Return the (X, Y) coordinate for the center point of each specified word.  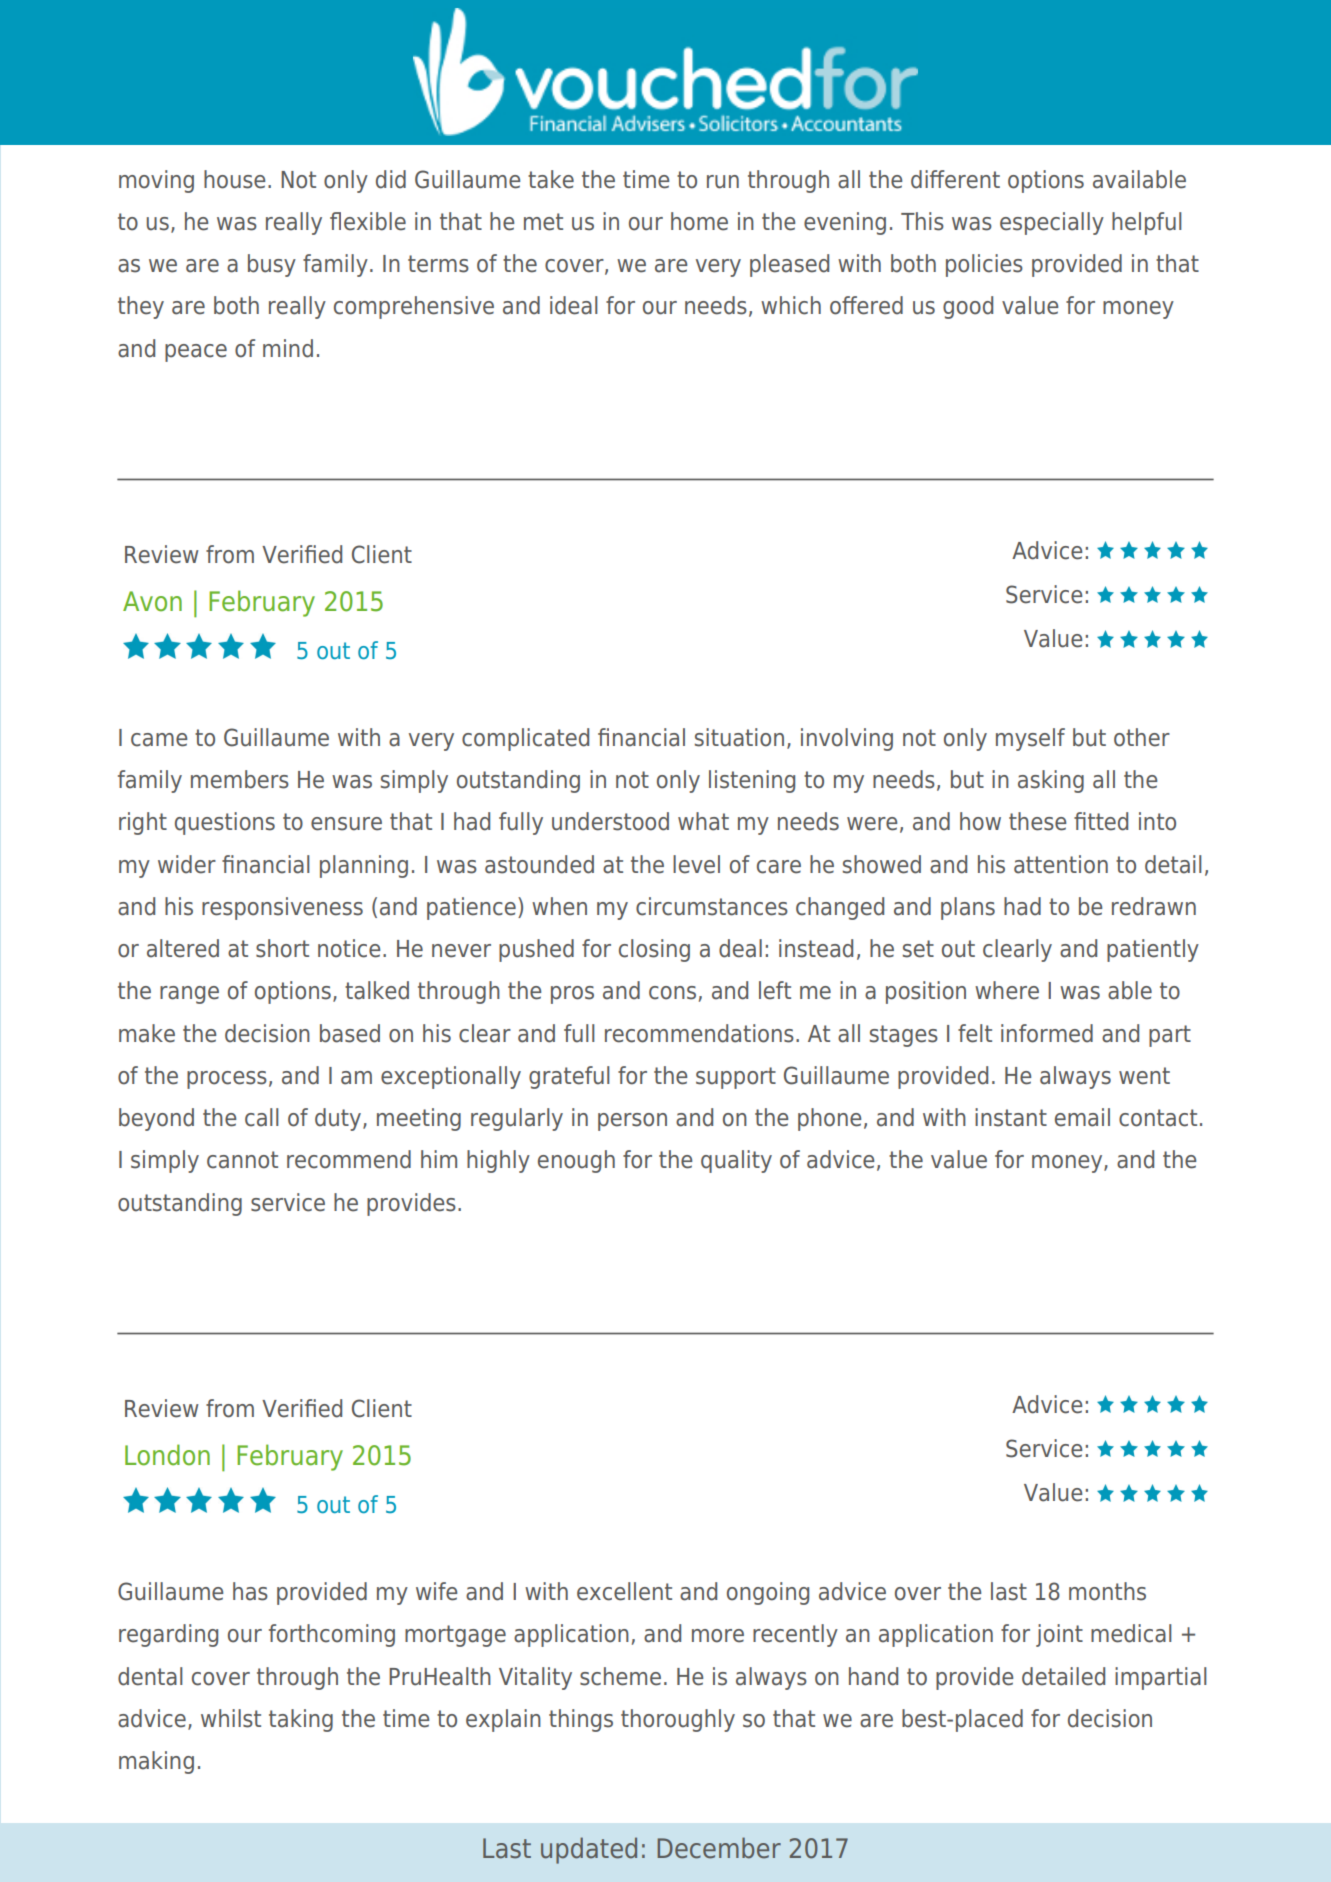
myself (1030, 739)
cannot (242, 1160)
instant (1011, 1117)
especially (1052, 223)
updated (589, 1850)
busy (272, 265)
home (699, 221)
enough (576, 1161)
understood (610, 821)
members (240, 779)
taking (301, 1720)
